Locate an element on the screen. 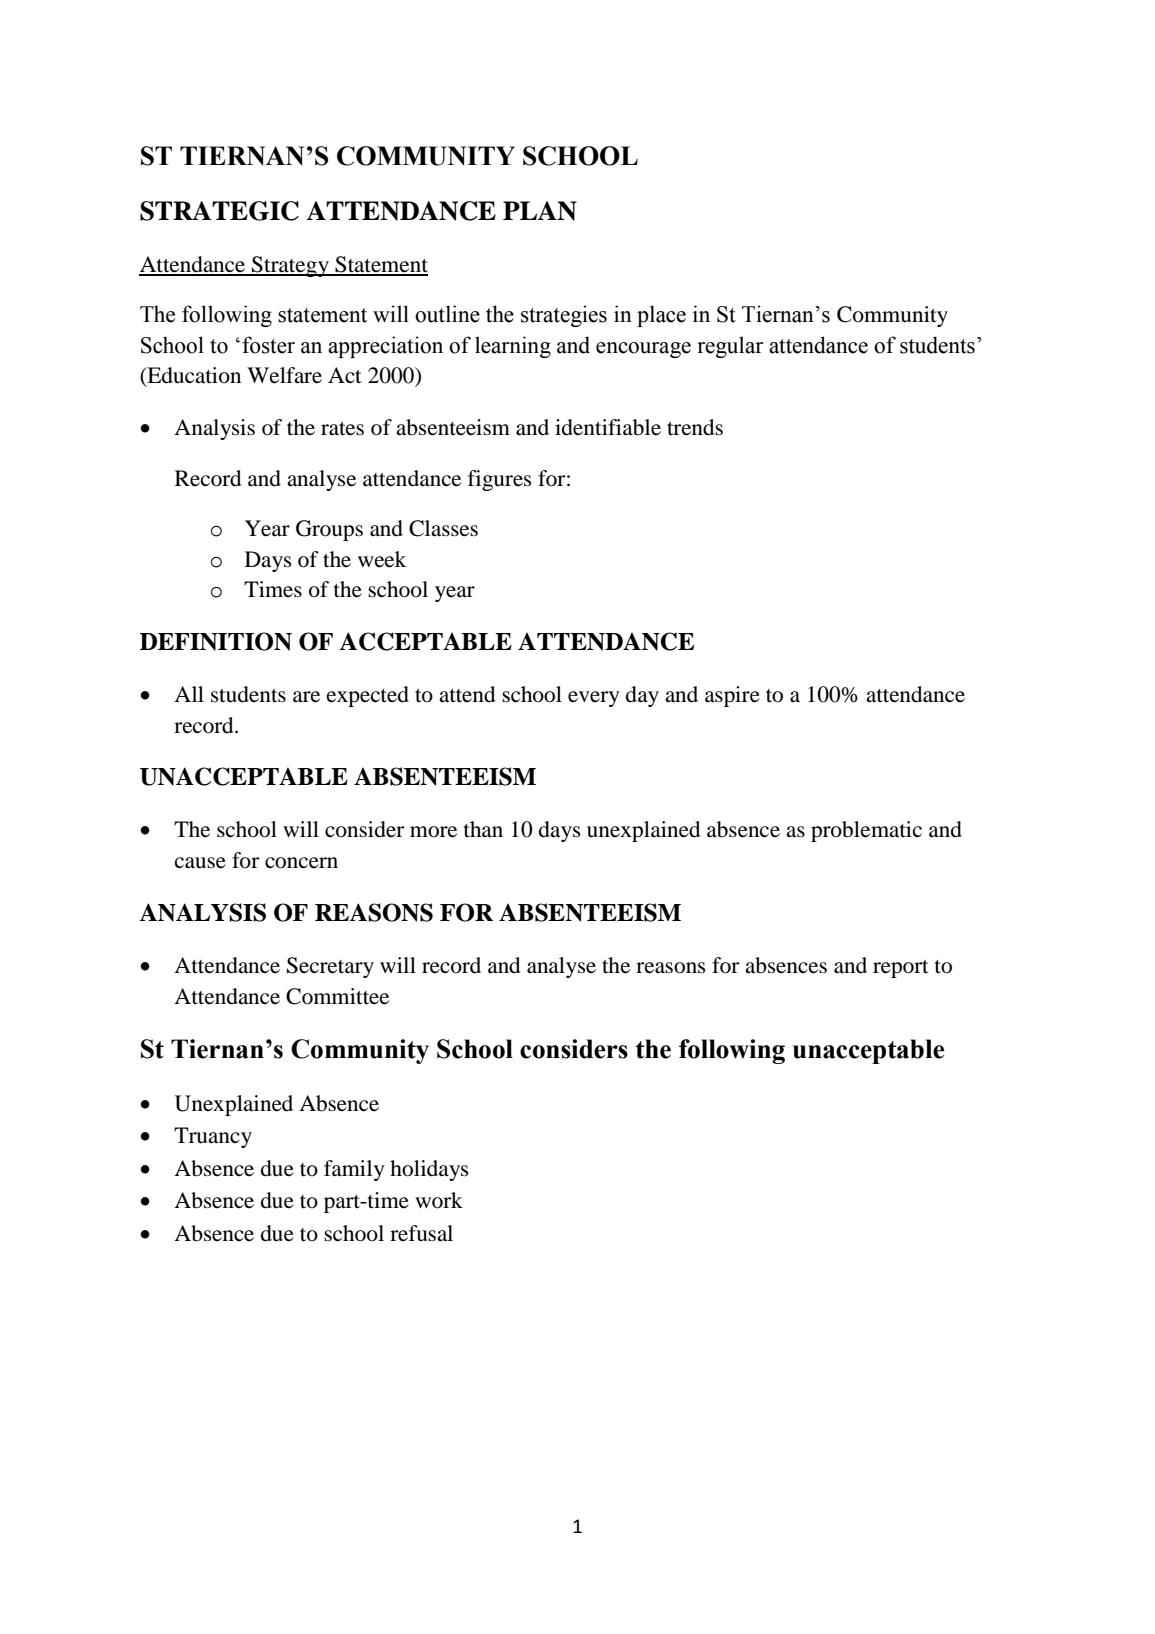  work is located at coordinates (439, 1200).
